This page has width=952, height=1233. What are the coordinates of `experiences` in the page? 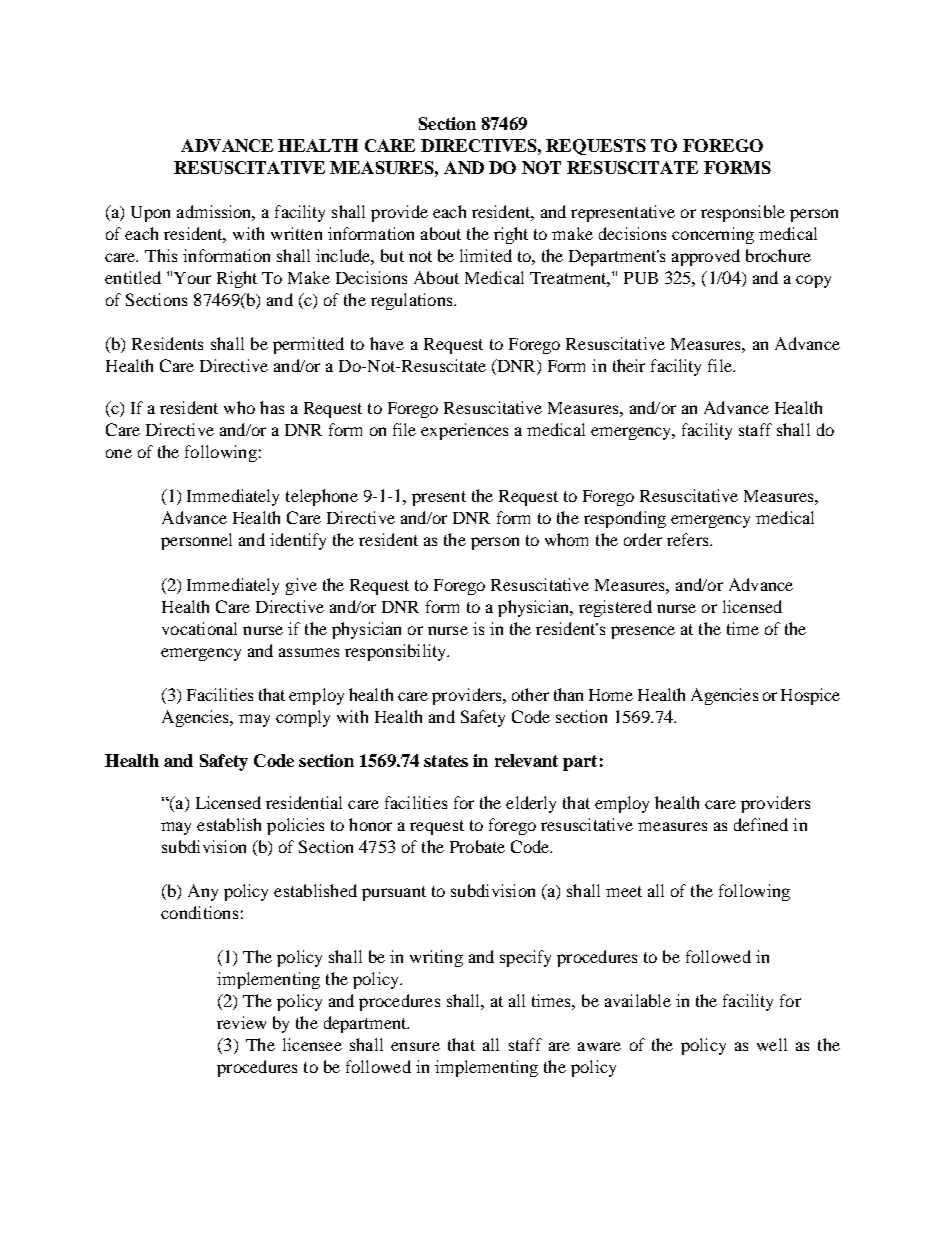 It's located at (464, 431).
